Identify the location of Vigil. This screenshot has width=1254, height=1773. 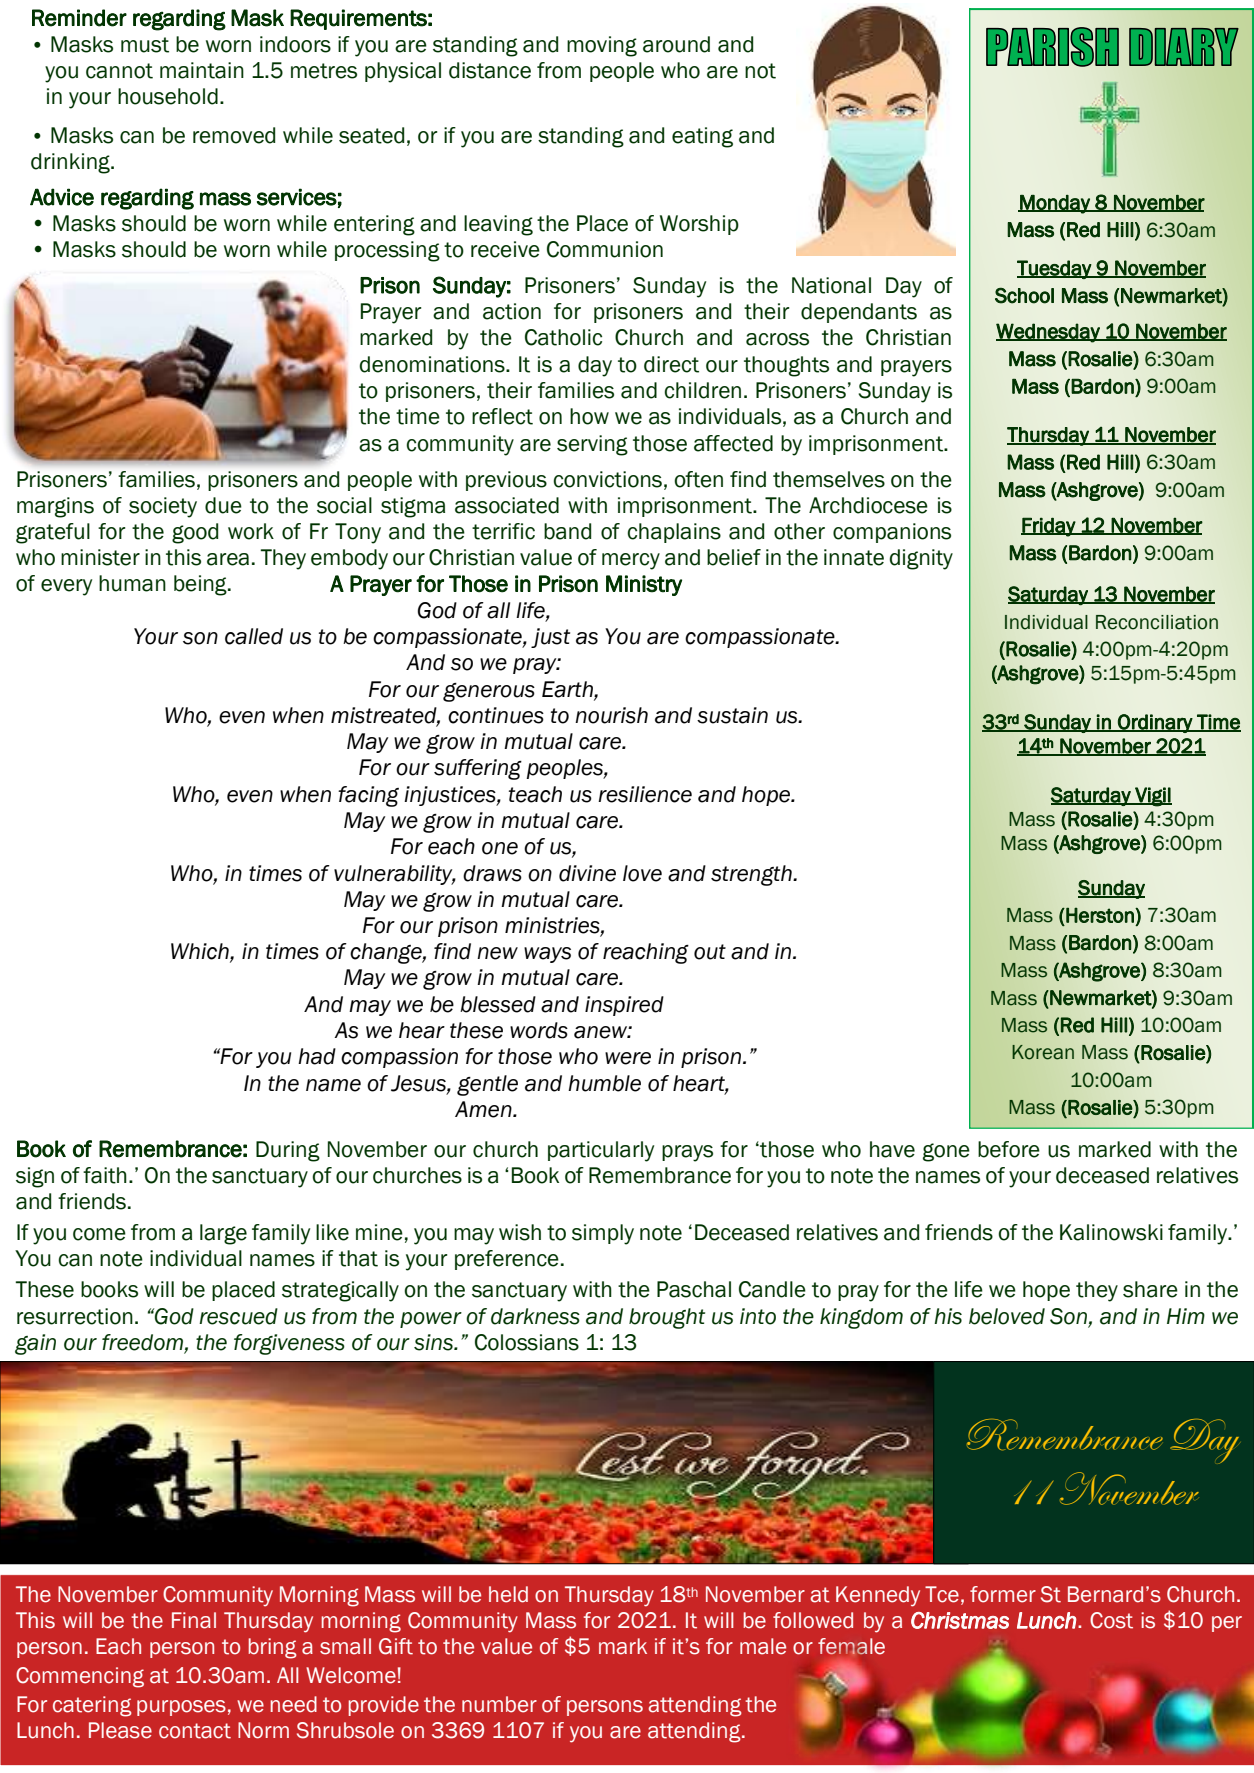
(1152, 797).
